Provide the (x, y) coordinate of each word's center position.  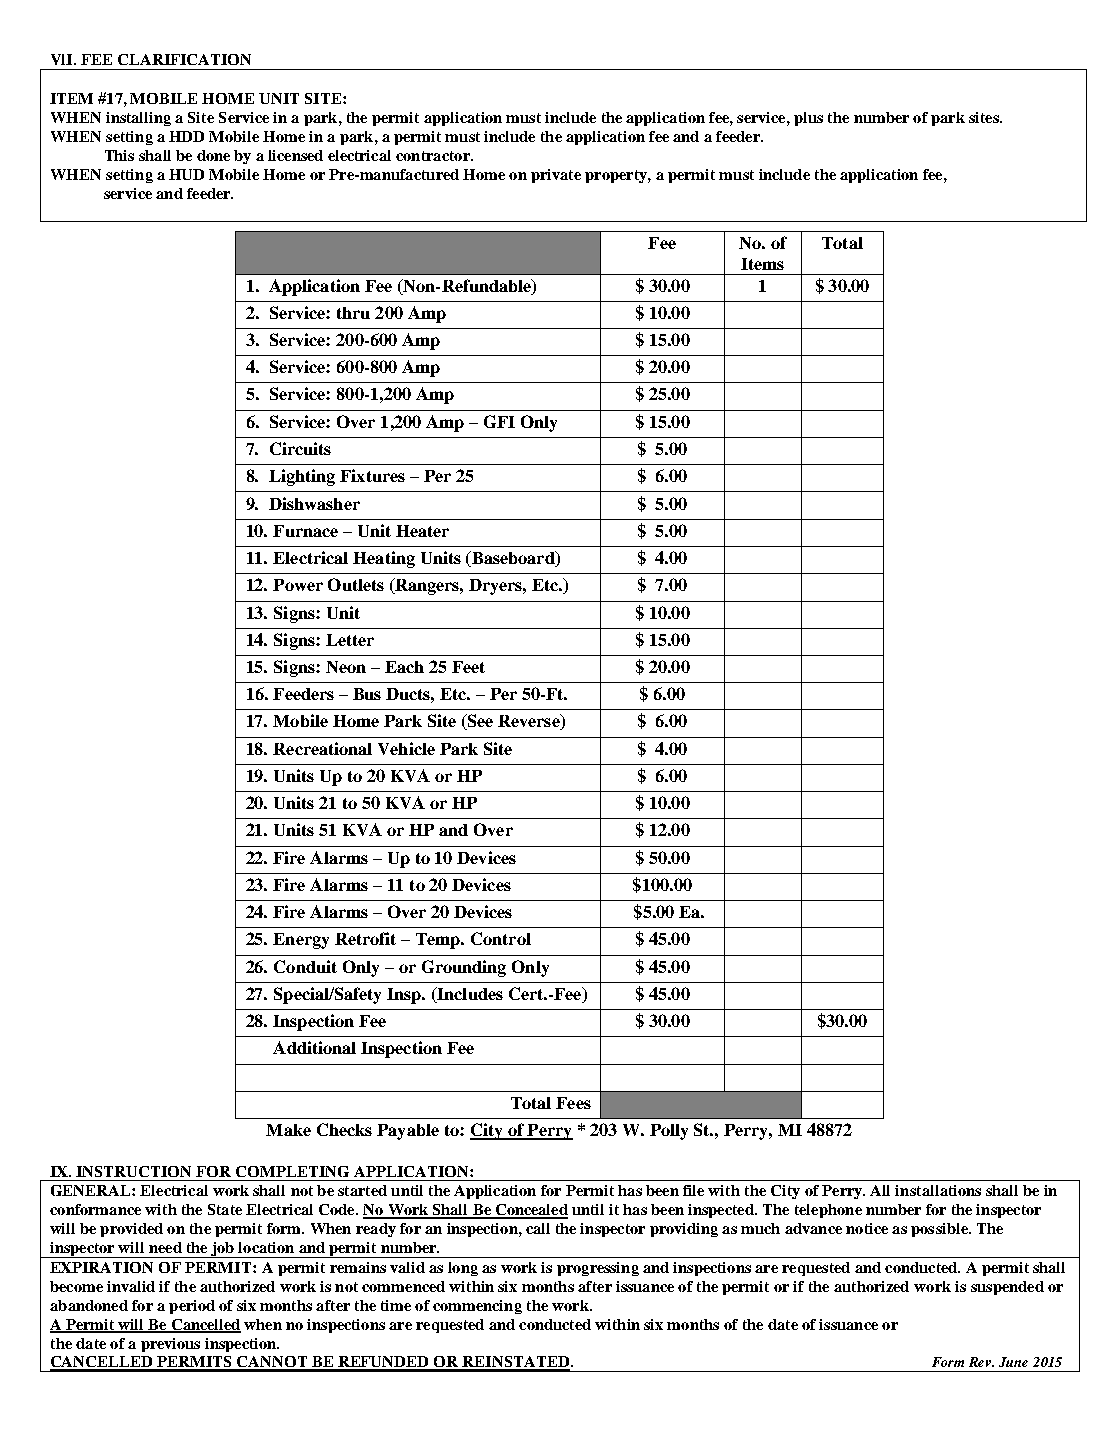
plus (808, 119)
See (479, 722)
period (192, 1307)
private (556, 176)
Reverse (530, 722)
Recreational (322, 748)
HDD (186, 136)
